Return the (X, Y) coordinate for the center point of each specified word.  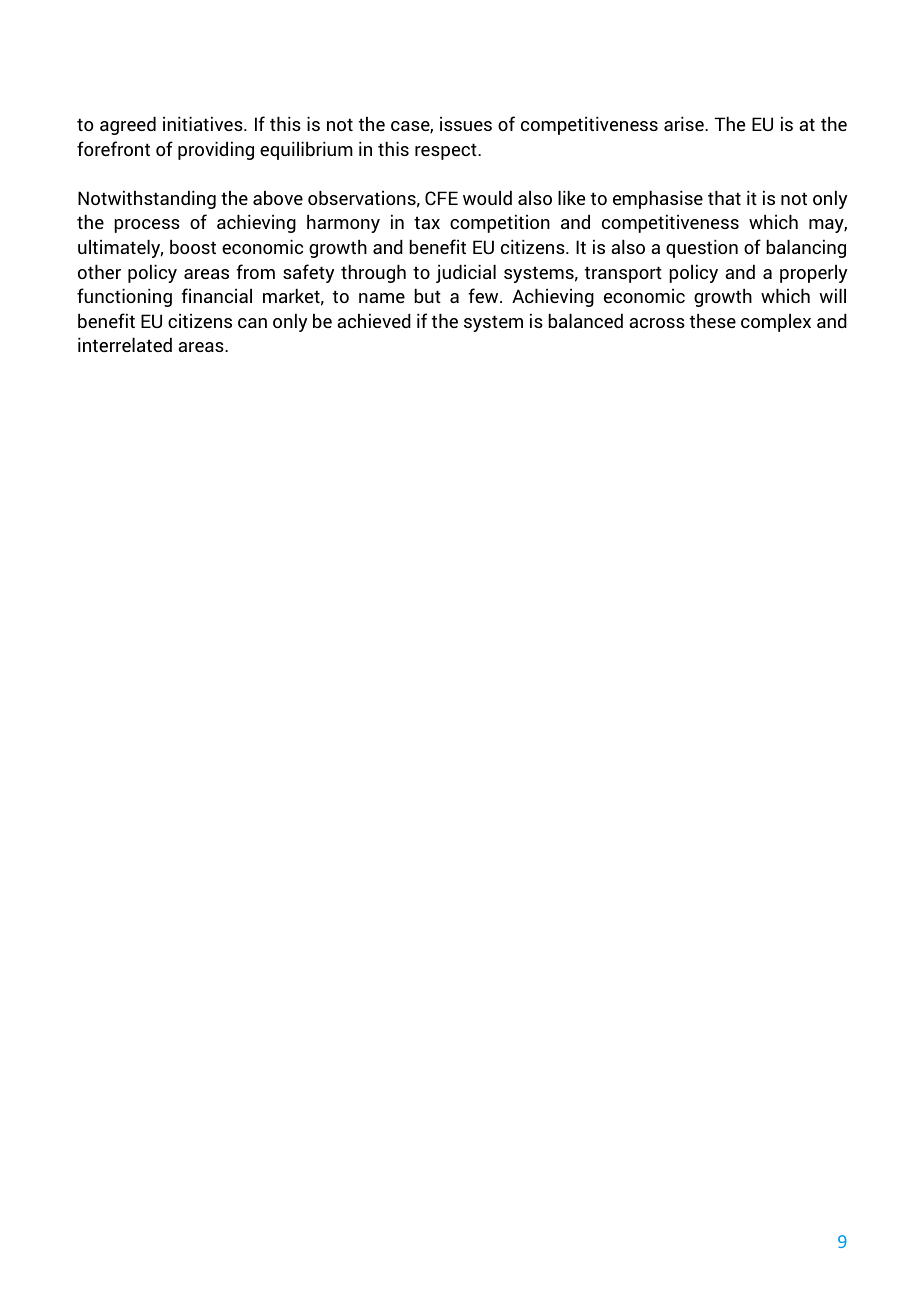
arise (685, 123)
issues (466, 123)
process (147, 226)
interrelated (125, 344)
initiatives (204, 123)
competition (500, 223)
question (702, 248)
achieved (374, 320)
